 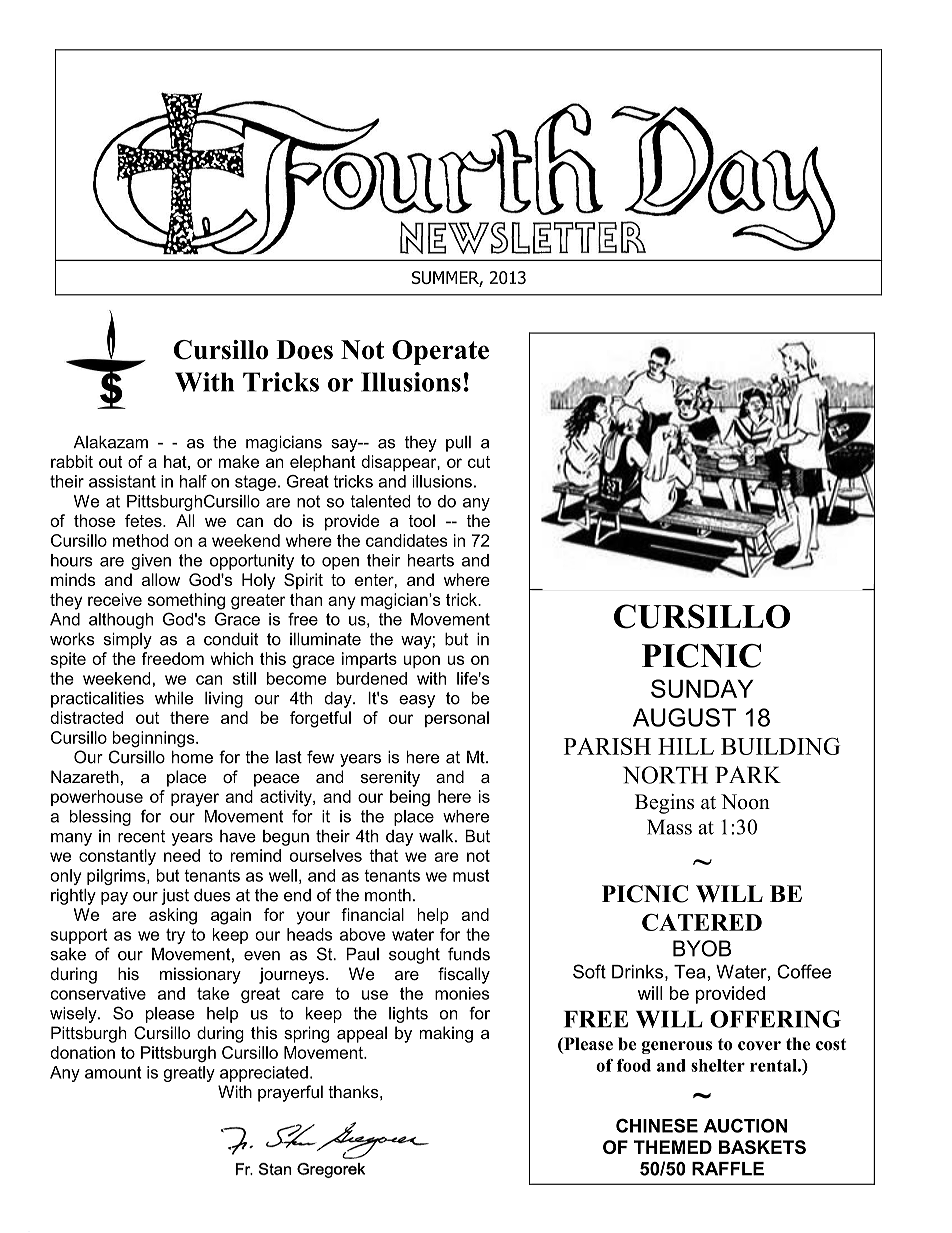 I want to click on cut, so click(x=479, y=462).
